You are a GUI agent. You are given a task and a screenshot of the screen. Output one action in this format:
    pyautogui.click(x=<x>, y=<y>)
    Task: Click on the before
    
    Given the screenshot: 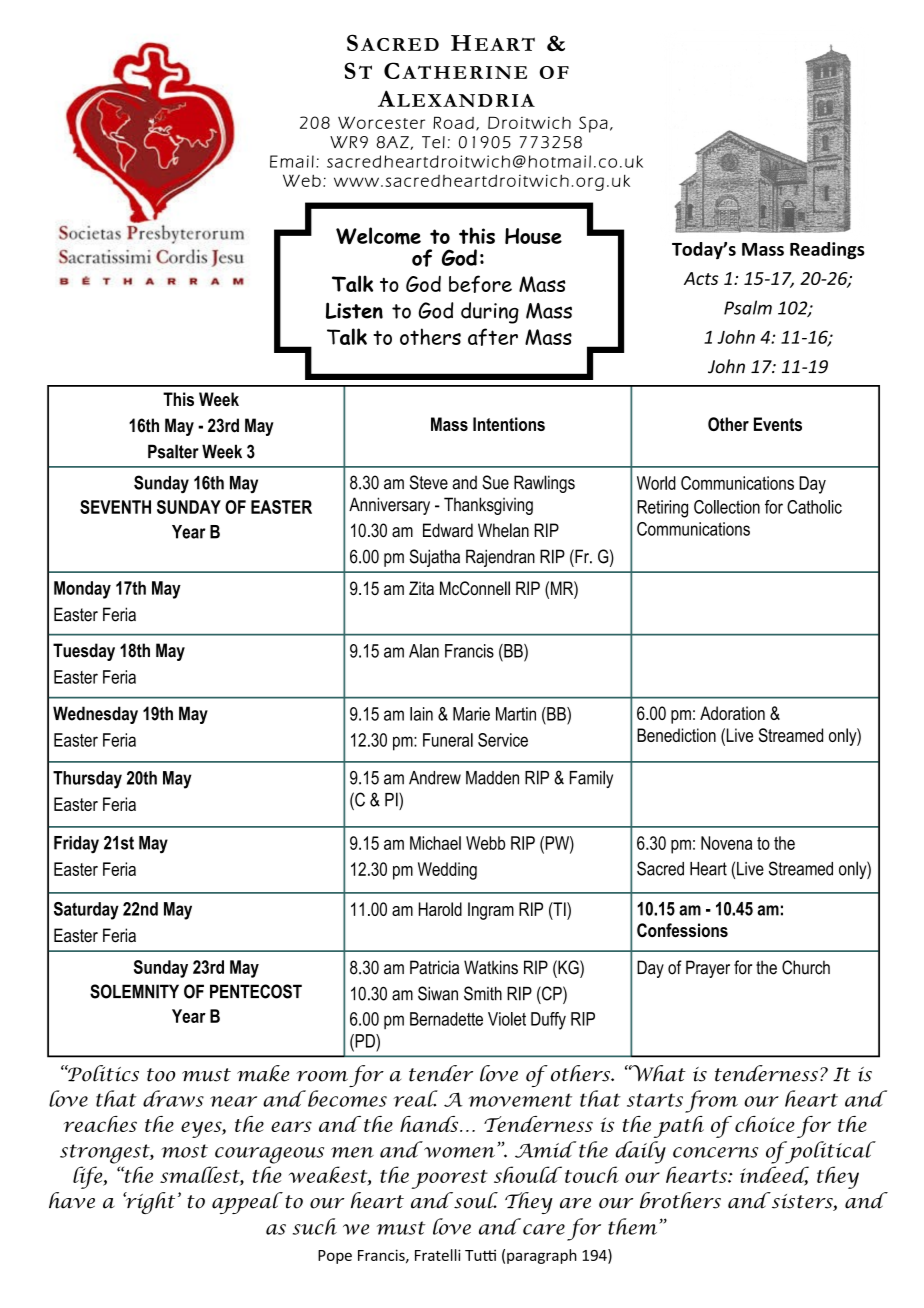 What is the action you would take?
    pyautogui.click(x=480, y=284)
